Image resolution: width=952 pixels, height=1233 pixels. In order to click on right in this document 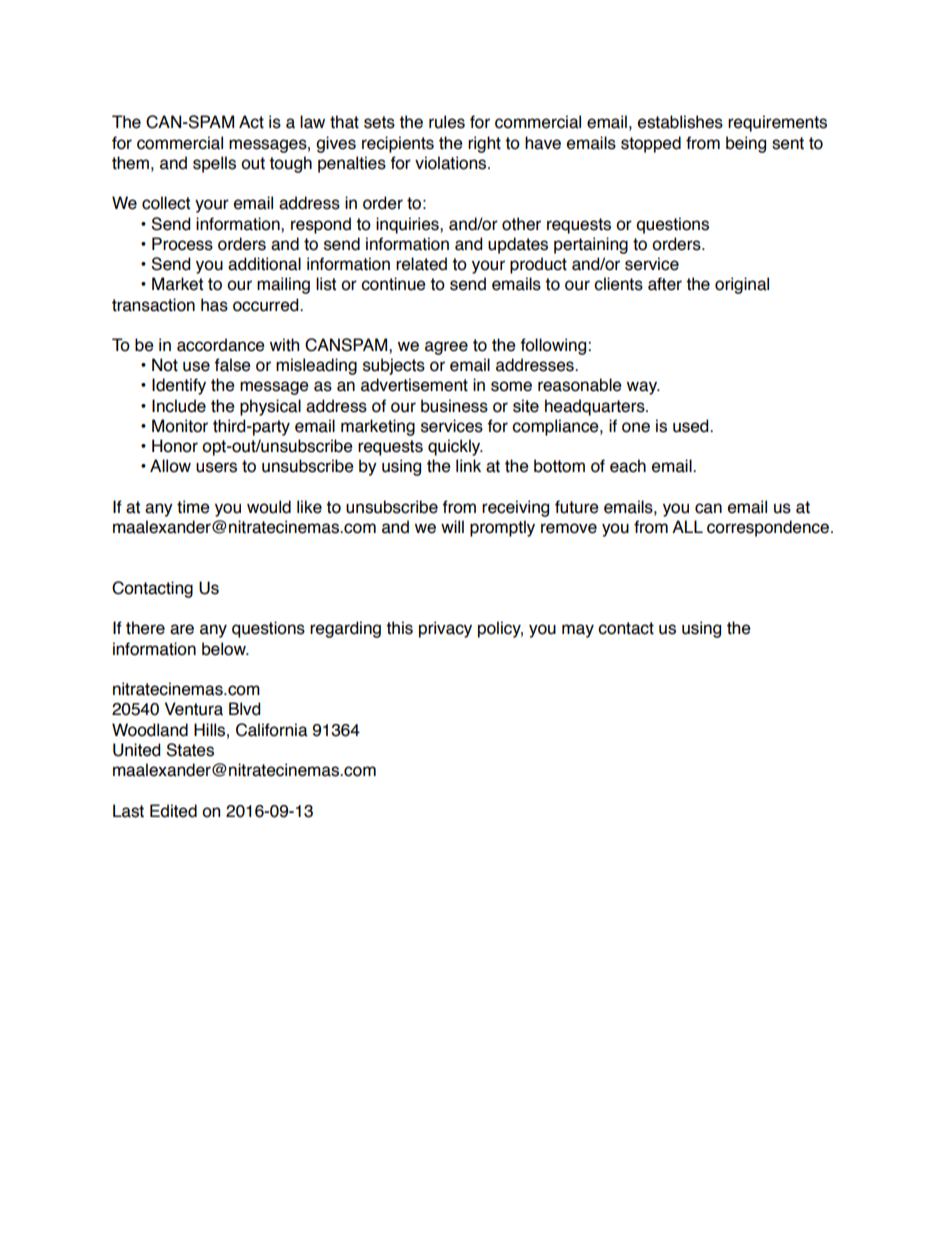, I will do `click(484, 144)`.
